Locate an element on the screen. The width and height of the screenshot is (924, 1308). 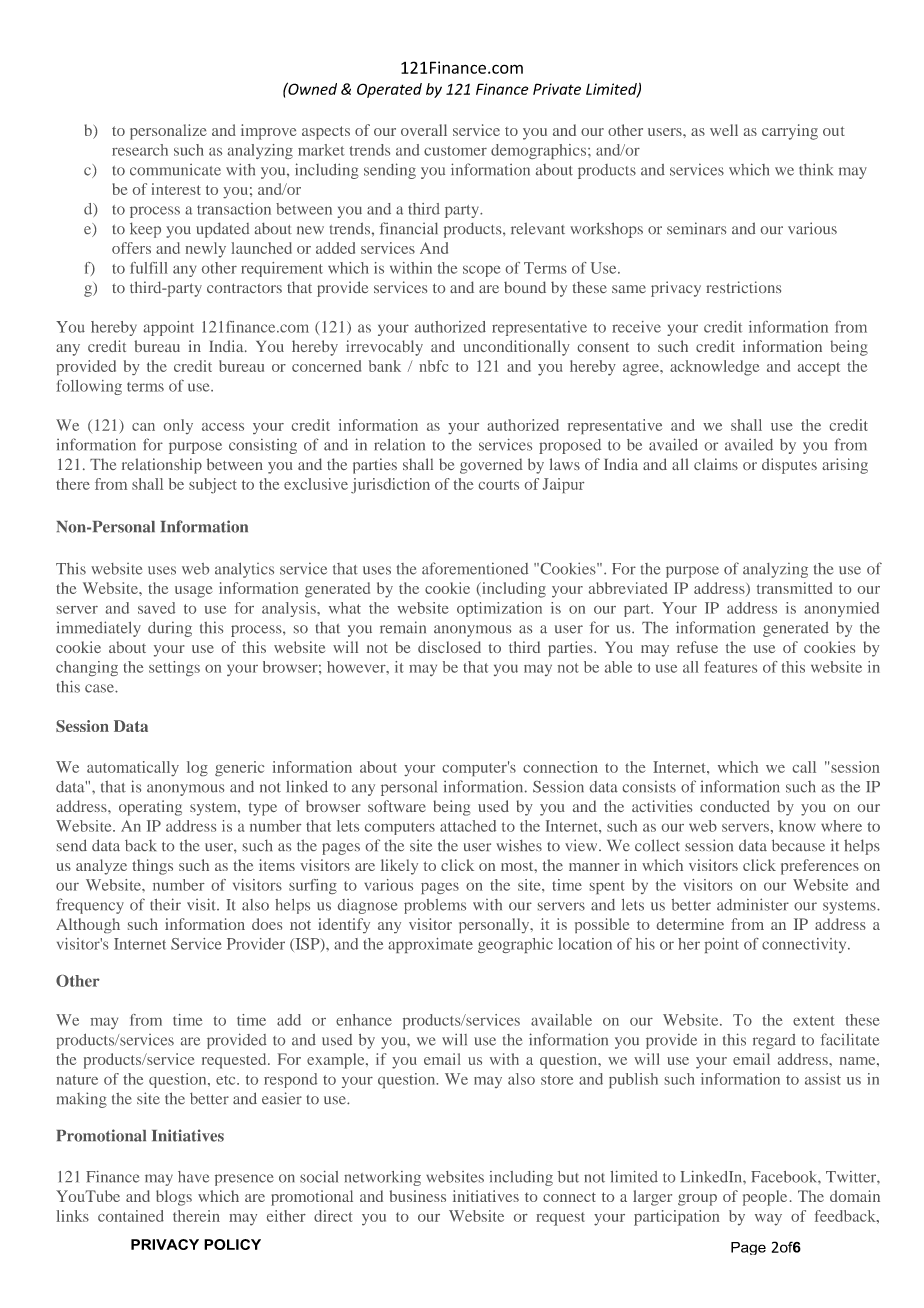
attached is located at coordinates (468, 826).
